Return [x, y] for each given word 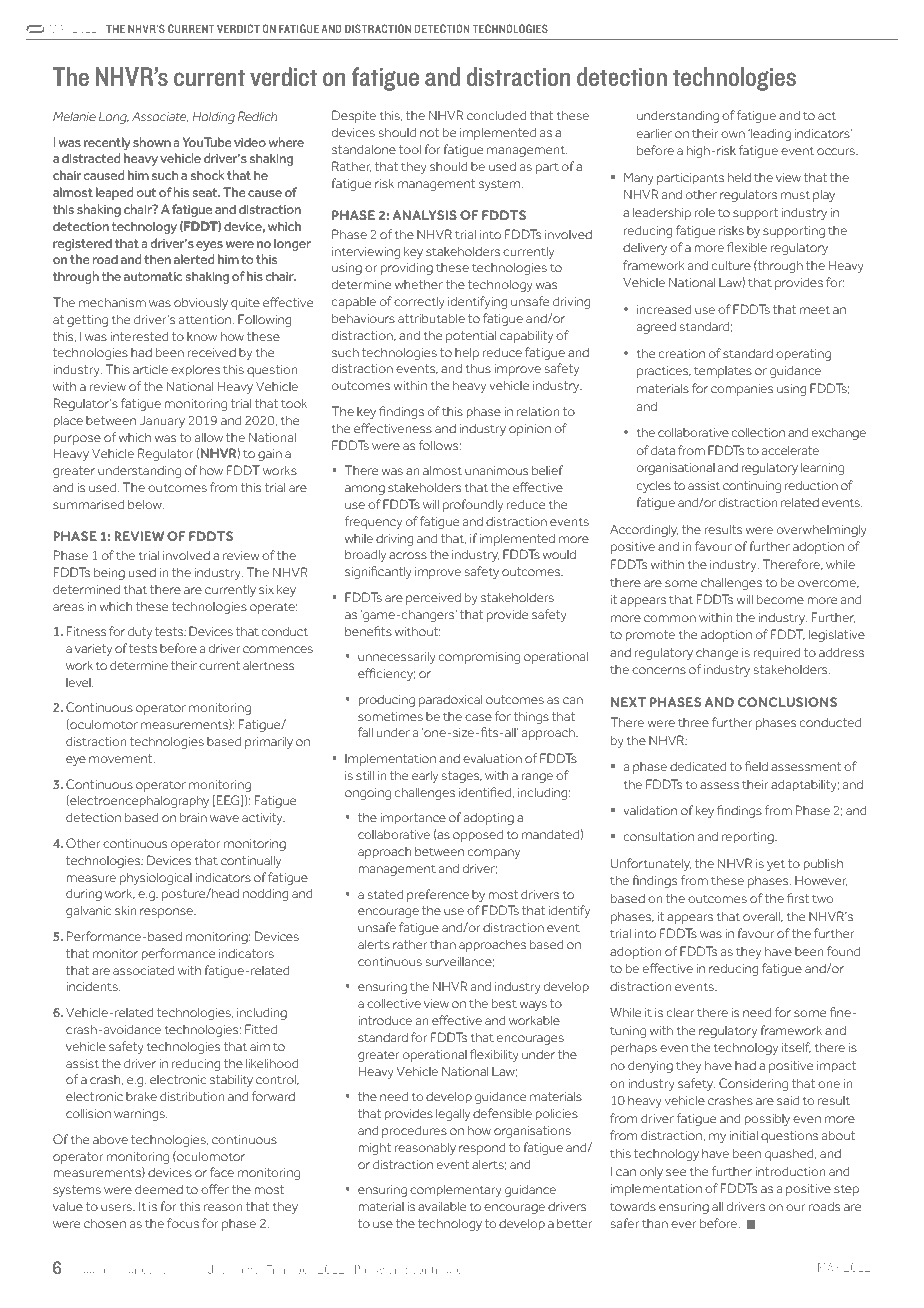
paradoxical [450, 701]
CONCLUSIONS [787, 702]
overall [762, 917]
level [79, 682]
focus [183, 1223]
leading [770, 134]
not [429, 132]
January [162, 422]
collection [758, 432]
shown [152, 142]
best [504, 1003]
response [167, 913]
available [442, 1206]
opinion [530, 430]
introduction [790, 1171]
